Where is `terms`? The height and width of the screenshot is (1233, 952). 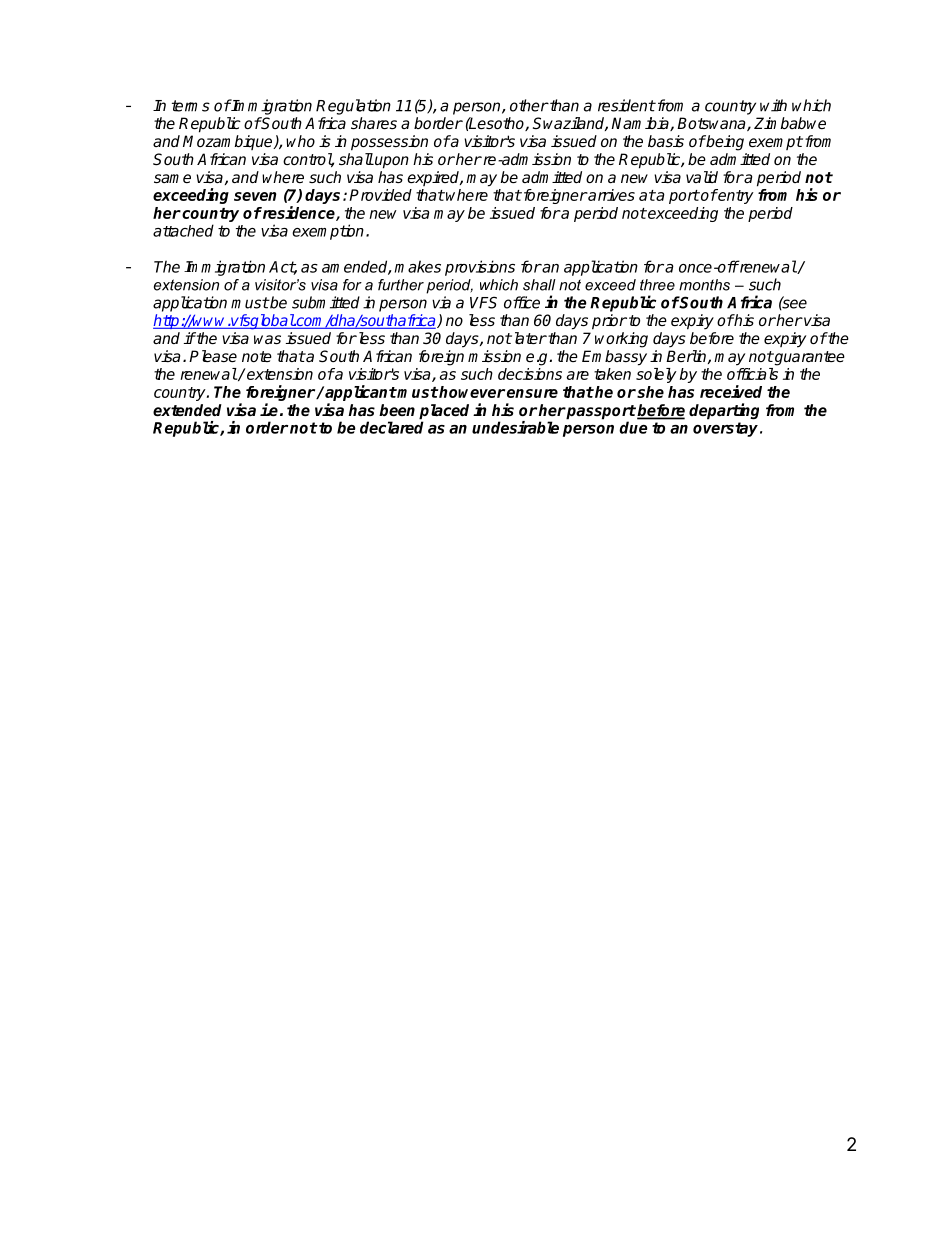
terms is located at coordinates (191, 106).
